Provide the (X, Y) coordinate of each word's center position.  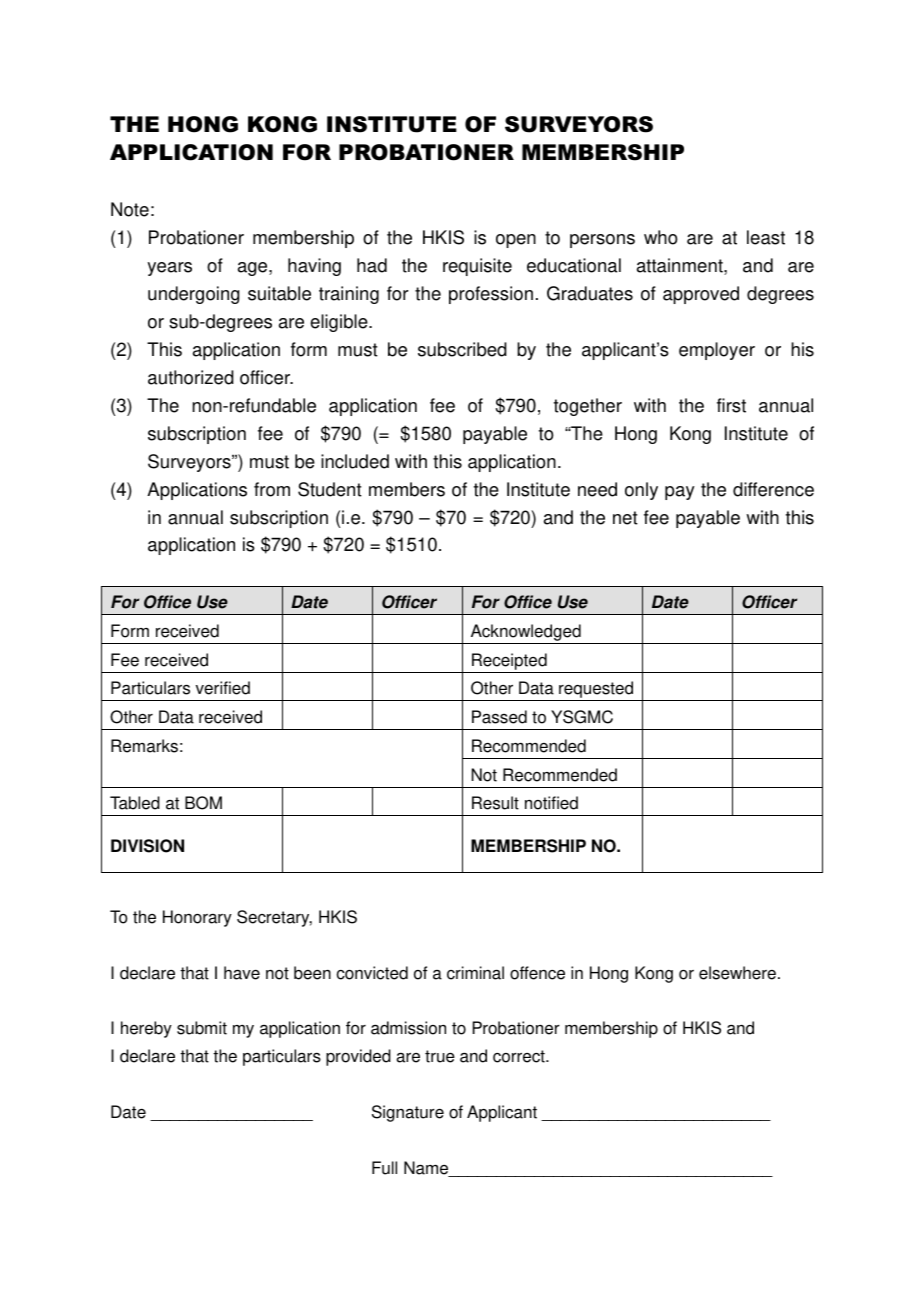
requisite (477, 267)
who (661, 237)
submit (202, 1028)
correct (520, 1056)
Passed (499, 717)
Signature (408, 1113)
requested (596, 691)
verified (223, 688)
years (170, 269)
